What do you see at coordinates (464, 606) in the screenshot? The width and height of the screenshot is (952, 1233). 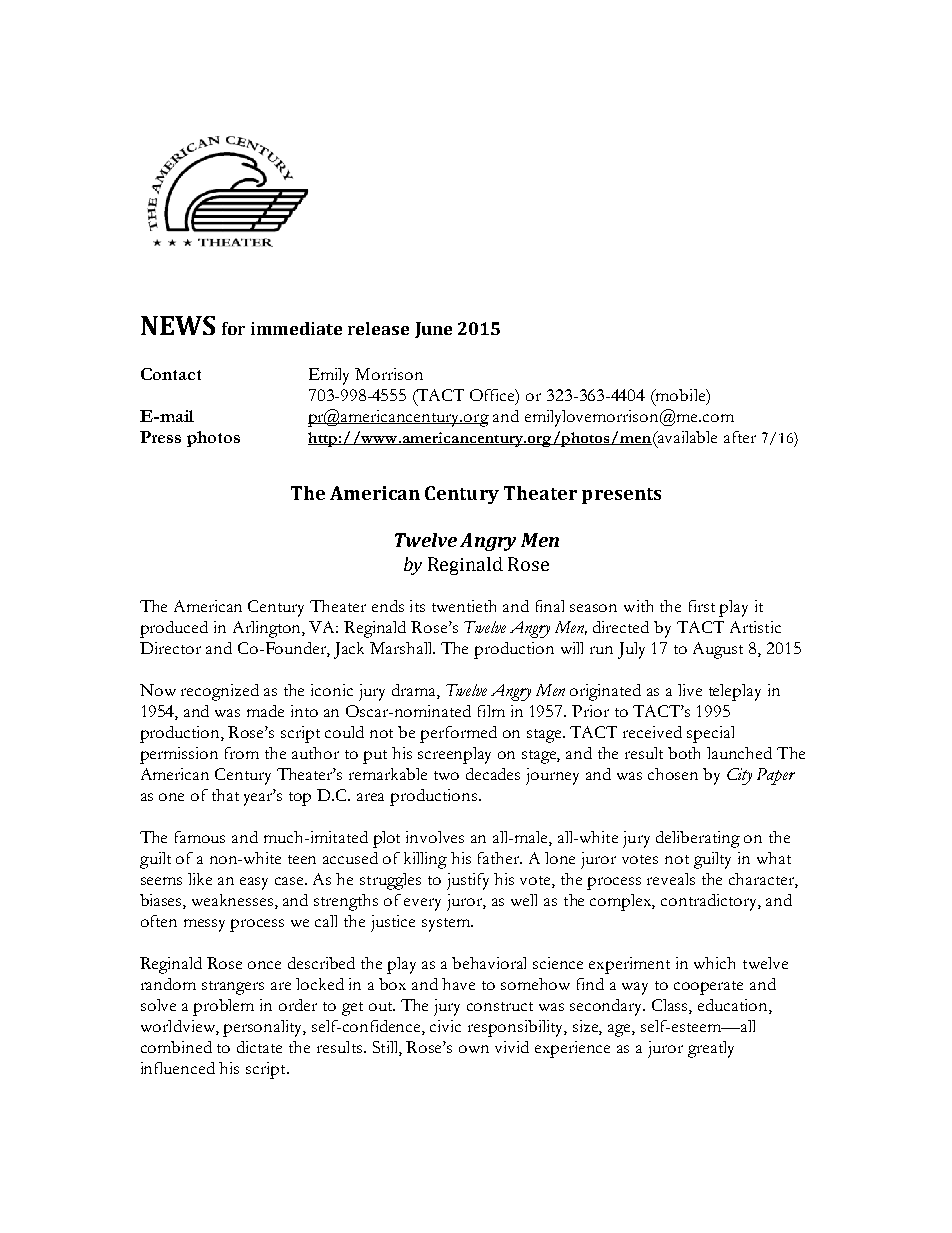 I see `twentieth` at bounding box center [464, 606].
